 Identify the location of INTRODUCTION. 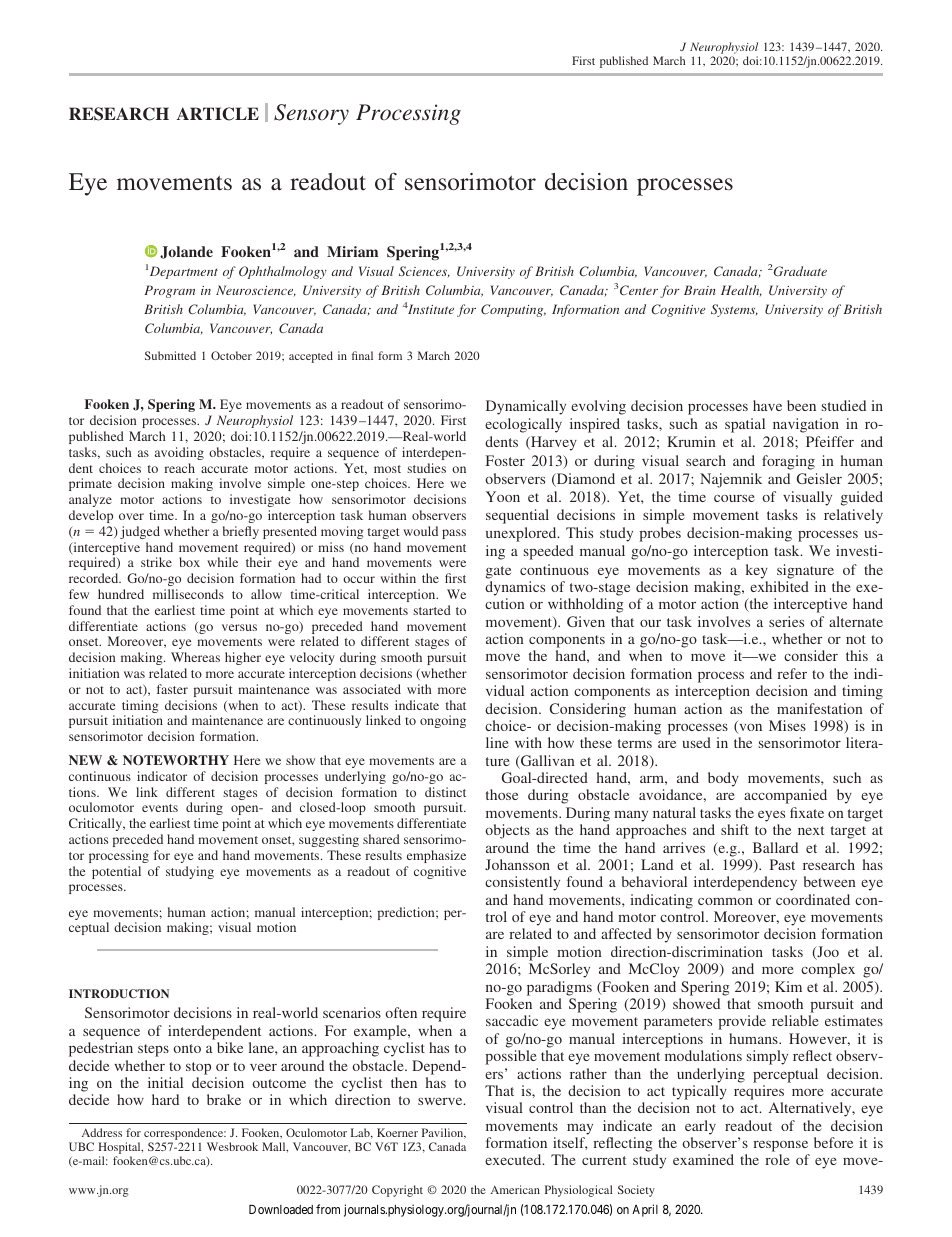
(119, 993).
